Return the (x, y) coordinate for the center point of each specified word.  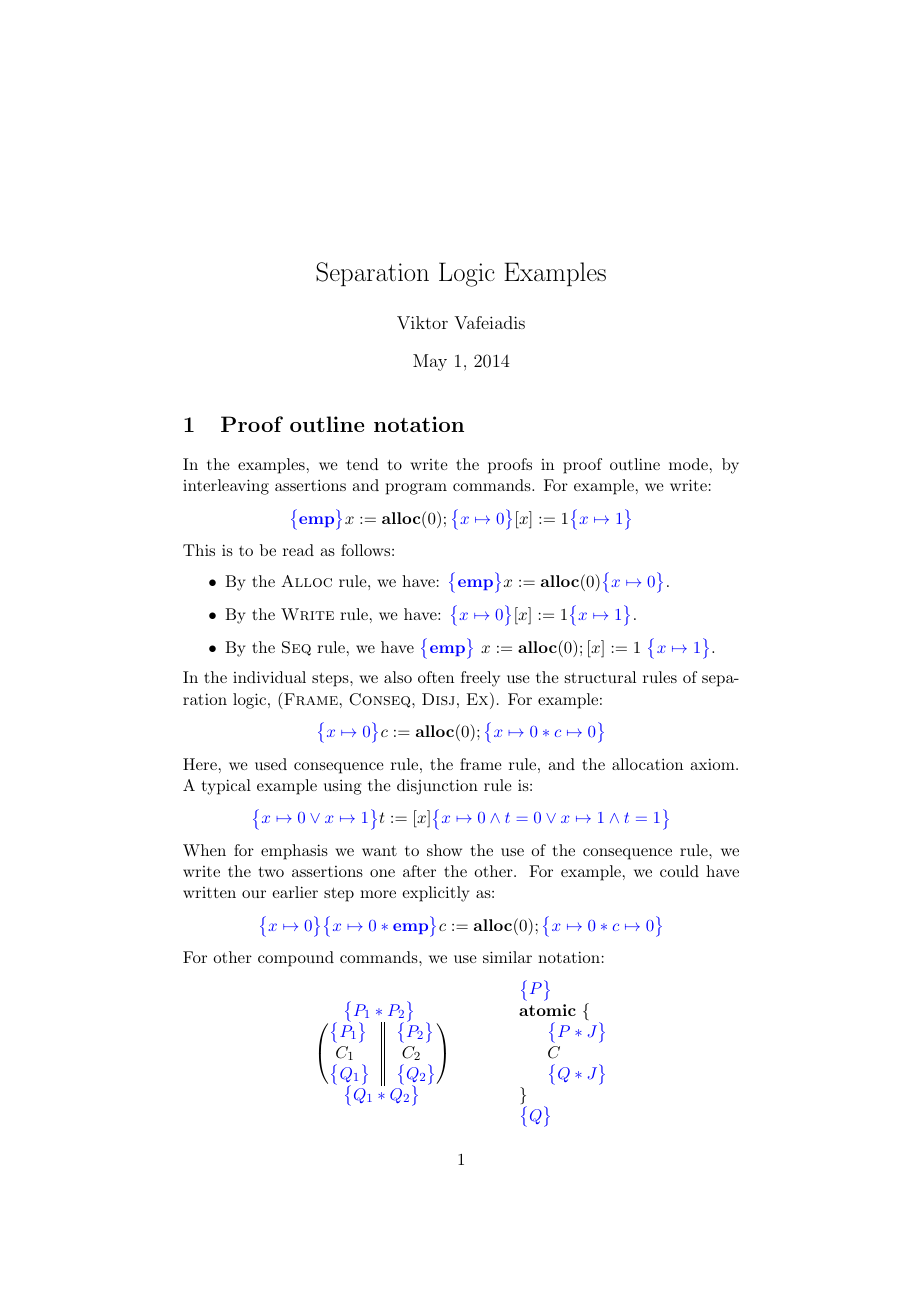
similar (507, 957)
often (436, 677)
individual (269, 677)
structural (600, 677)
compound (296, 959)
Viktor (422, 323)
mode (688, 464)
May (430, 362)
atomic (547, 1010)
